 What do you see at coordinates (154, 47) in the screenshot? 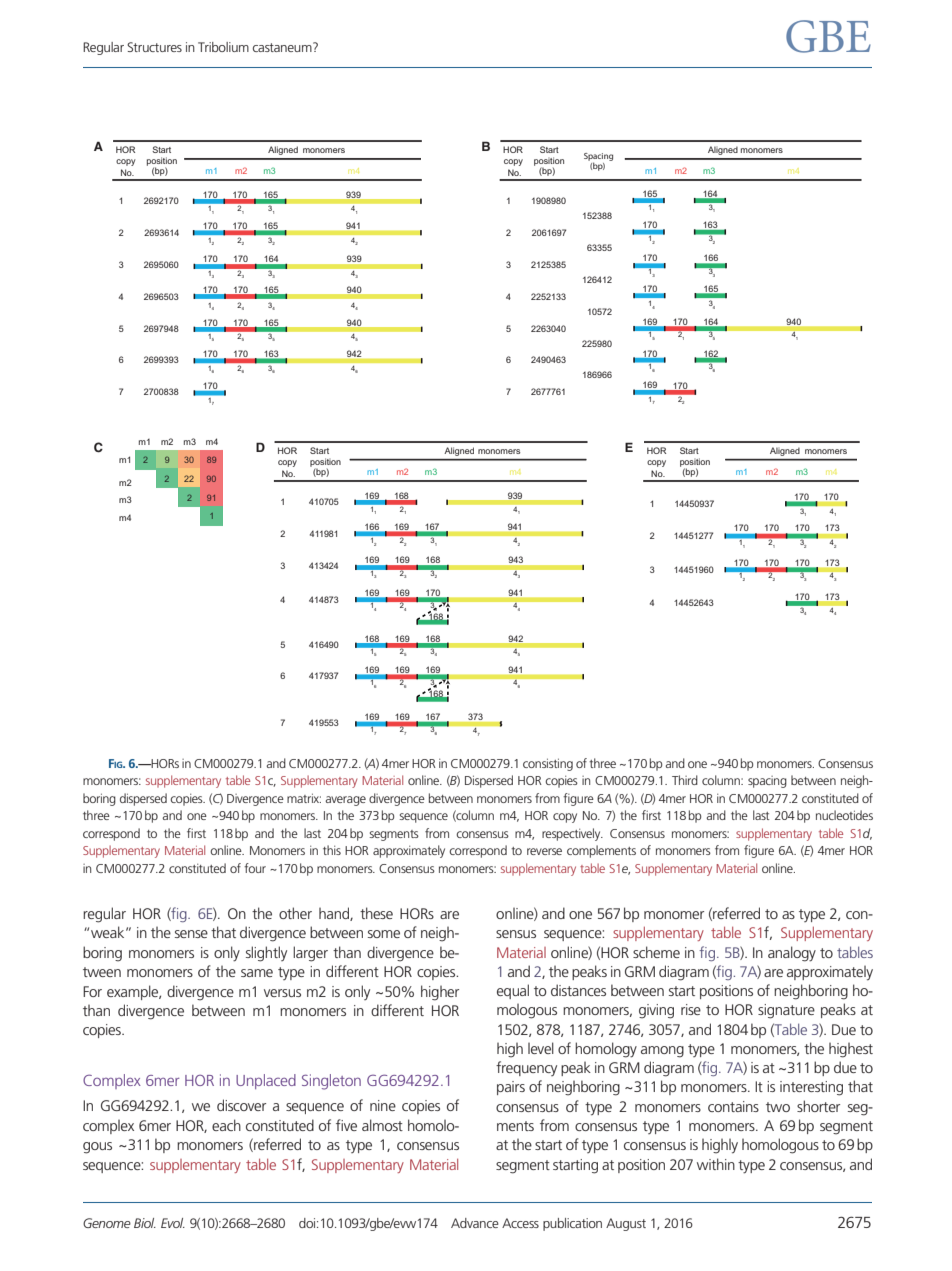
I see `Structures` at bounding box center [154, 47].
